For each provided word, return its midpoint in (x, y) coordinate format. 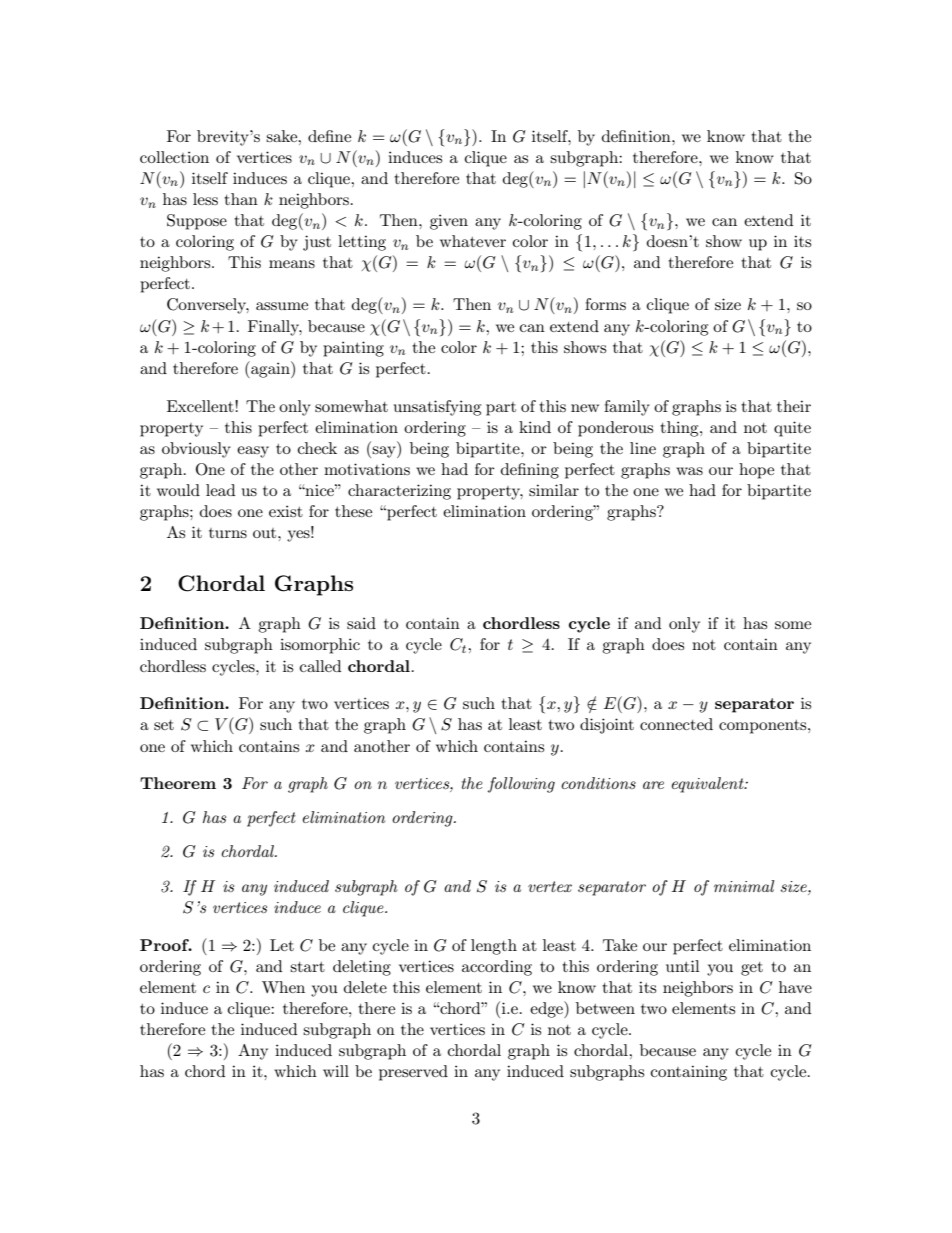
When (283, 987)
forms (605, 304)
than (241, 199)
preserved (413, 1073)
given (449, 222)
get (752, 969)
